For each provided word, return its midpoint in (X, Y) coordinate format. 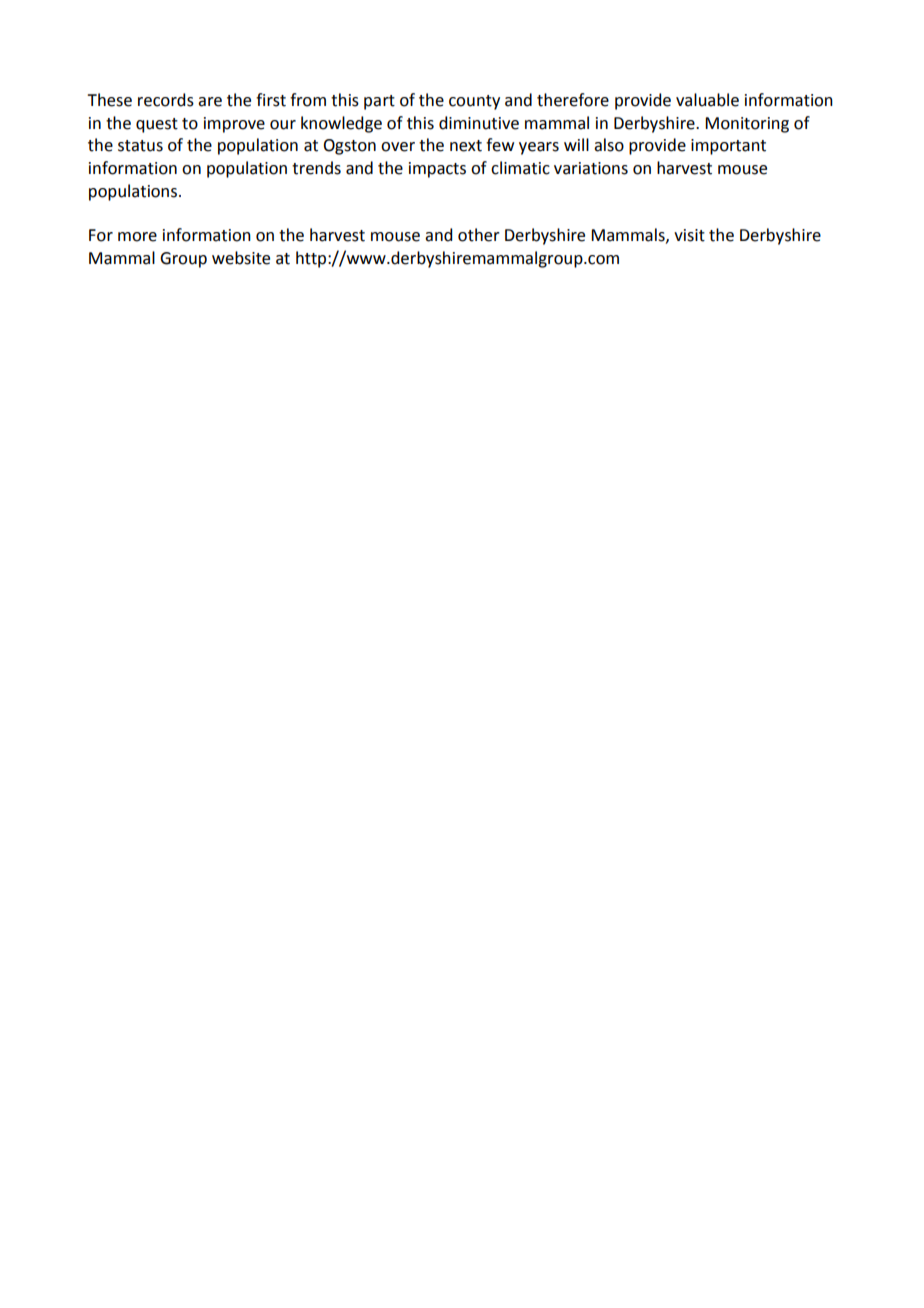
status (140, 146)
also (609, 145)
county (474, 102)
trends (316, 168)
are (210, 102)
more (137, 237)
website (241, 258)
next (466, 146)
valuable (707, 100)
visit (689, 235)
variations (591, 168)
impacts (437, 170)
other (479, 235)
